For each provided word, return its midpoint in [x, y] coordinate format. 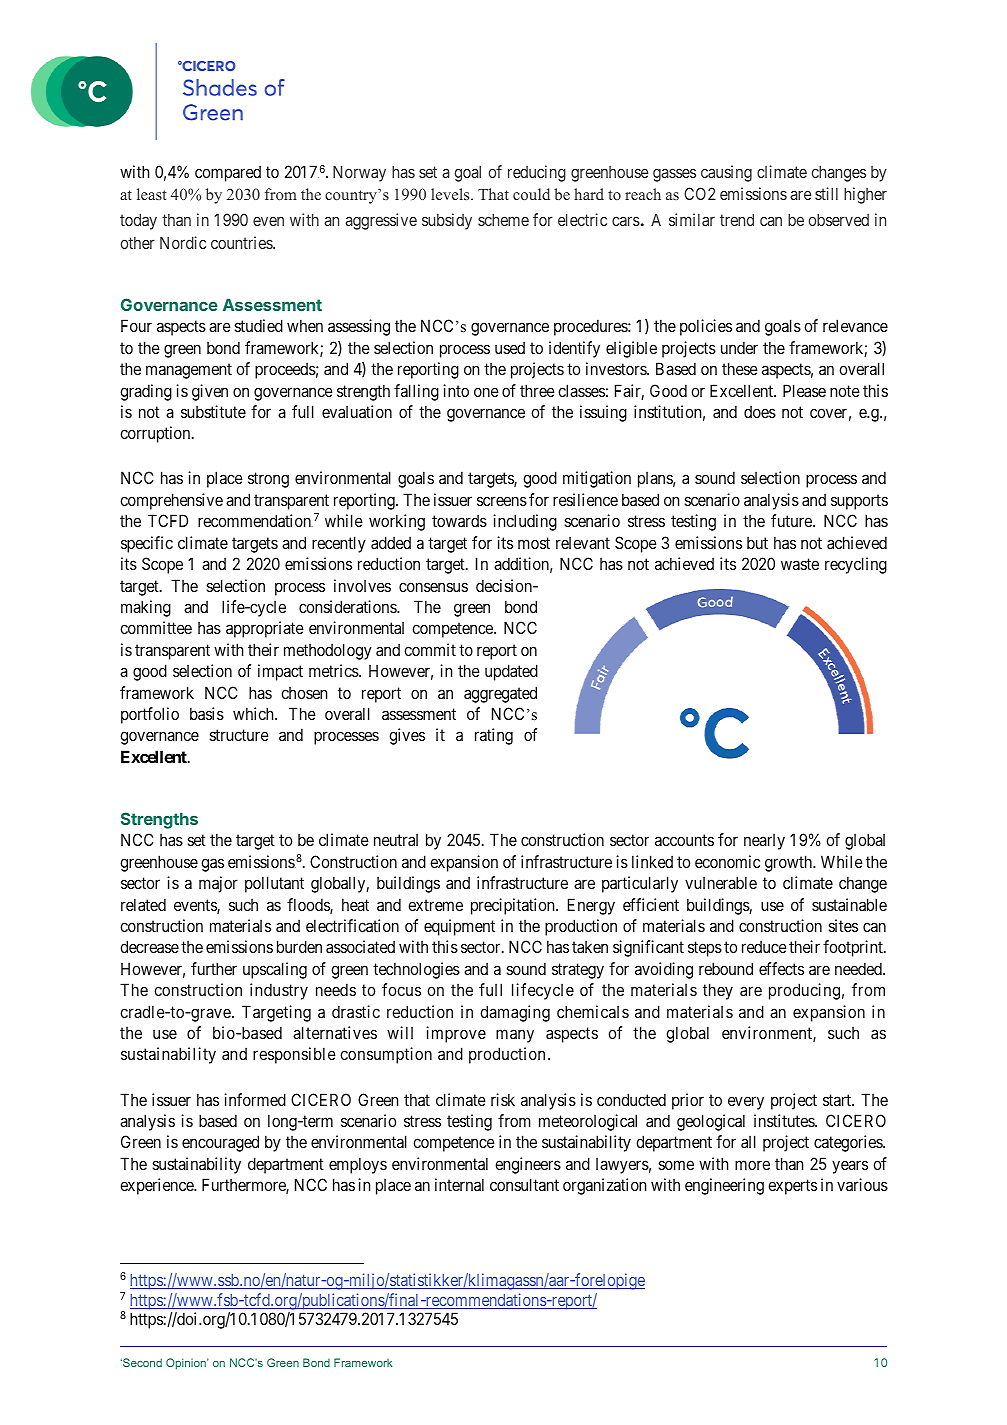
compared [228, 173]
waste [800, 564]
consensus [433, 587]
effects [781, 968]
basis [207, 713]
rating [494, 736]
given [210, 392]
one [486, 392]
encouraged [220, 1143]
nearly [764, 842]
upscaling [275, 970]
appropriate [265, 629]
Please [804, 390]
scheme [503, 219]
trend [737, 219]
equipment [459, 927]
